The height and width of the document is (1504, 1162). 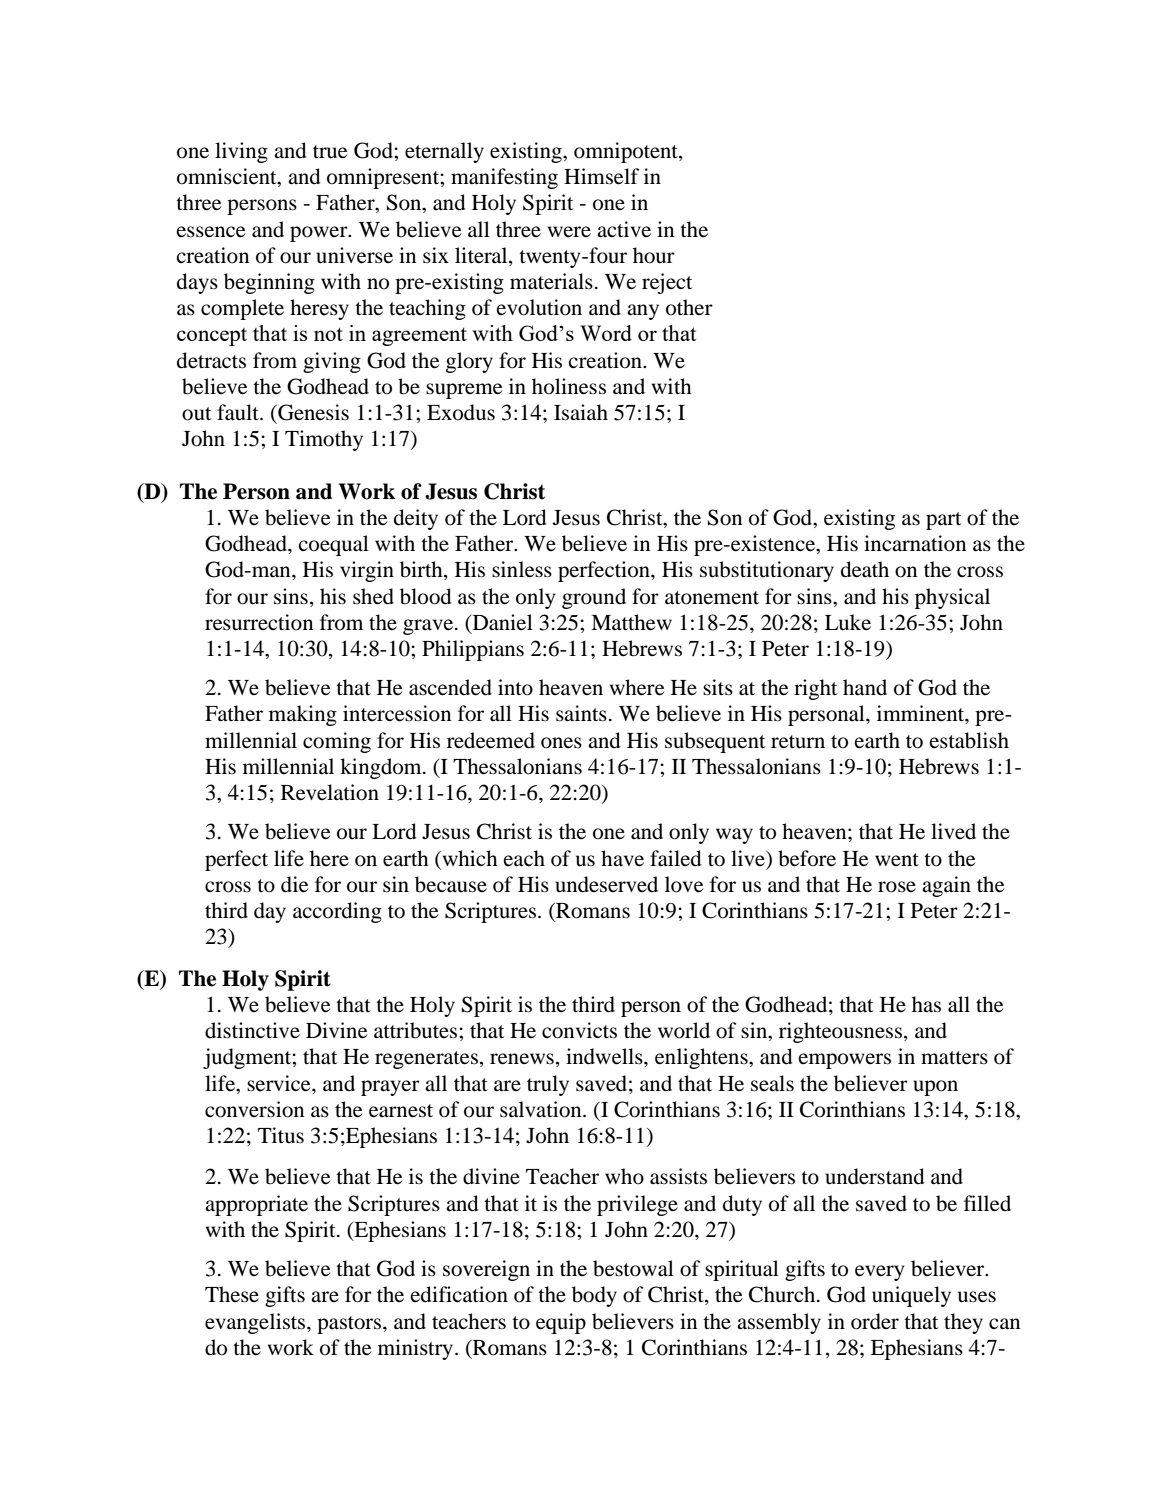 I want to click on ground, so click(x=594, y=598).
